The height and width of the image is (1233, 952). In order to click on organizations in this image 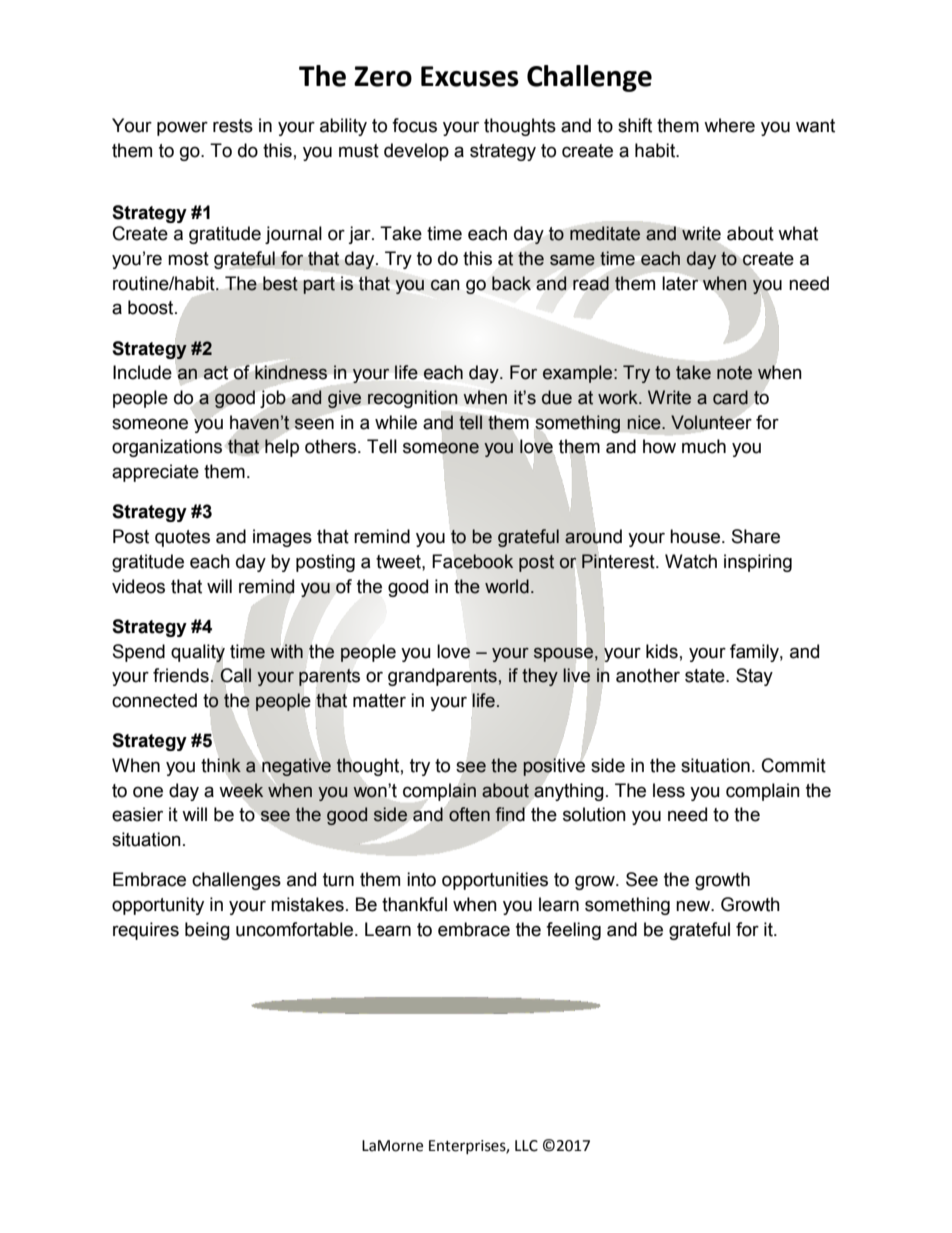, I will do `click(167, 448)`.
